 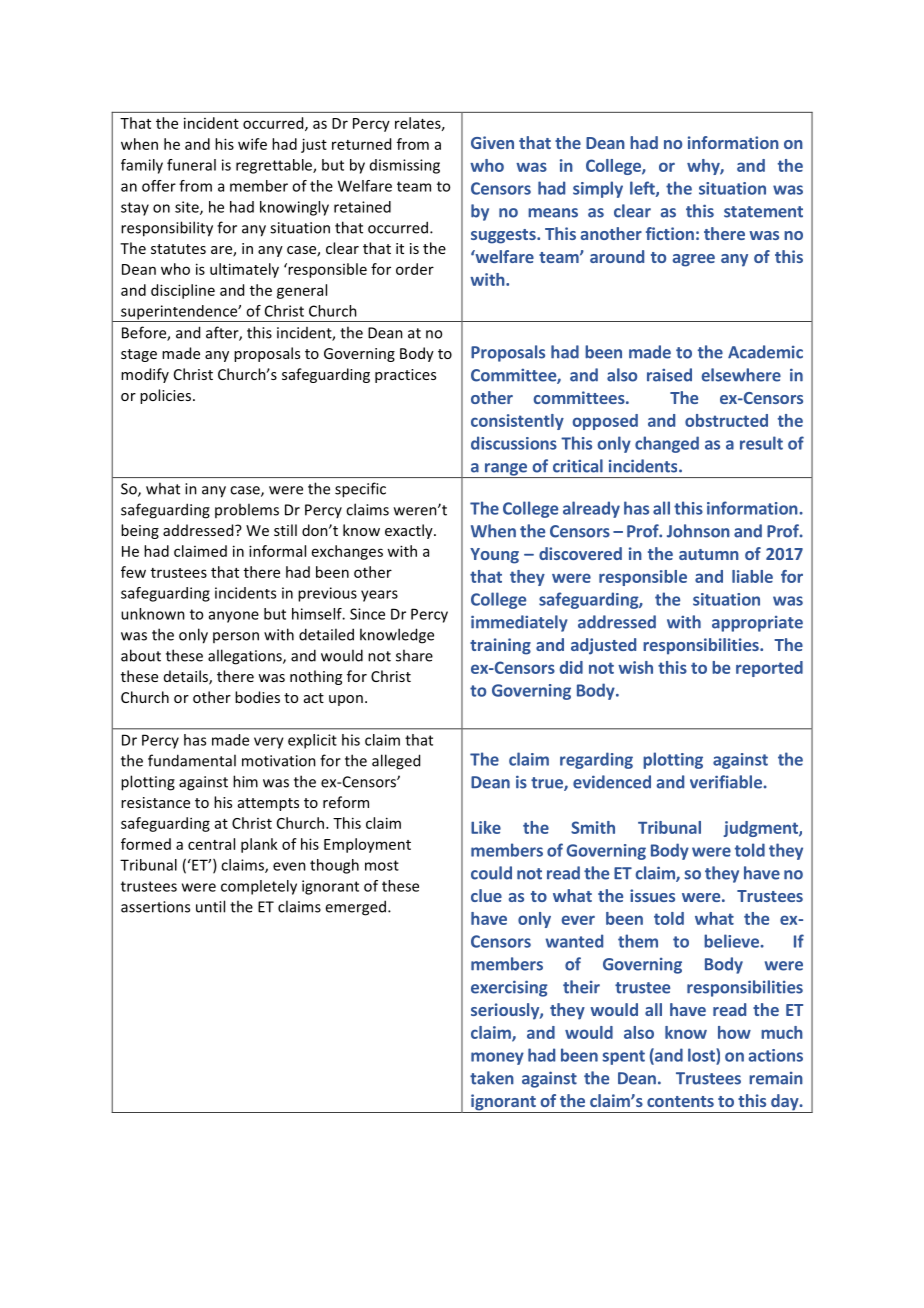 I want to click on practices, so click(x=405, y=376).
